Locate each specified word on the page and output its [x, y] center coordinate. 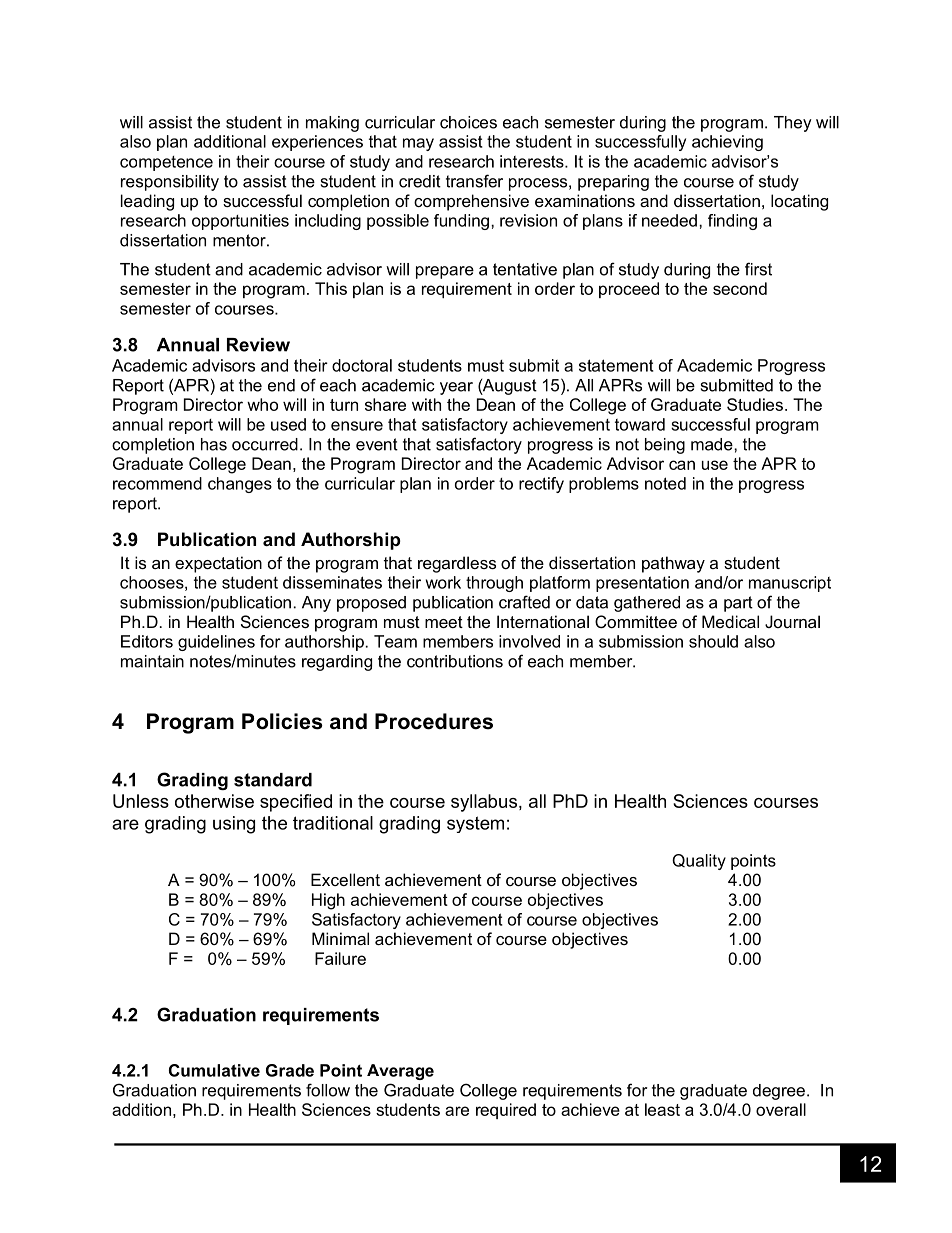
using [234, 825]
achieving [727, 143]
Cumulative [214, 1070]
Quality [699, 862]
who [262, 404]
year [456, 388]
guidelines [216, 643]
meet [444, 622]
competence [166, 163]
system [475, 824]
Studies [755, 404]
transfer [474, 181]
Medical [730, 621]
